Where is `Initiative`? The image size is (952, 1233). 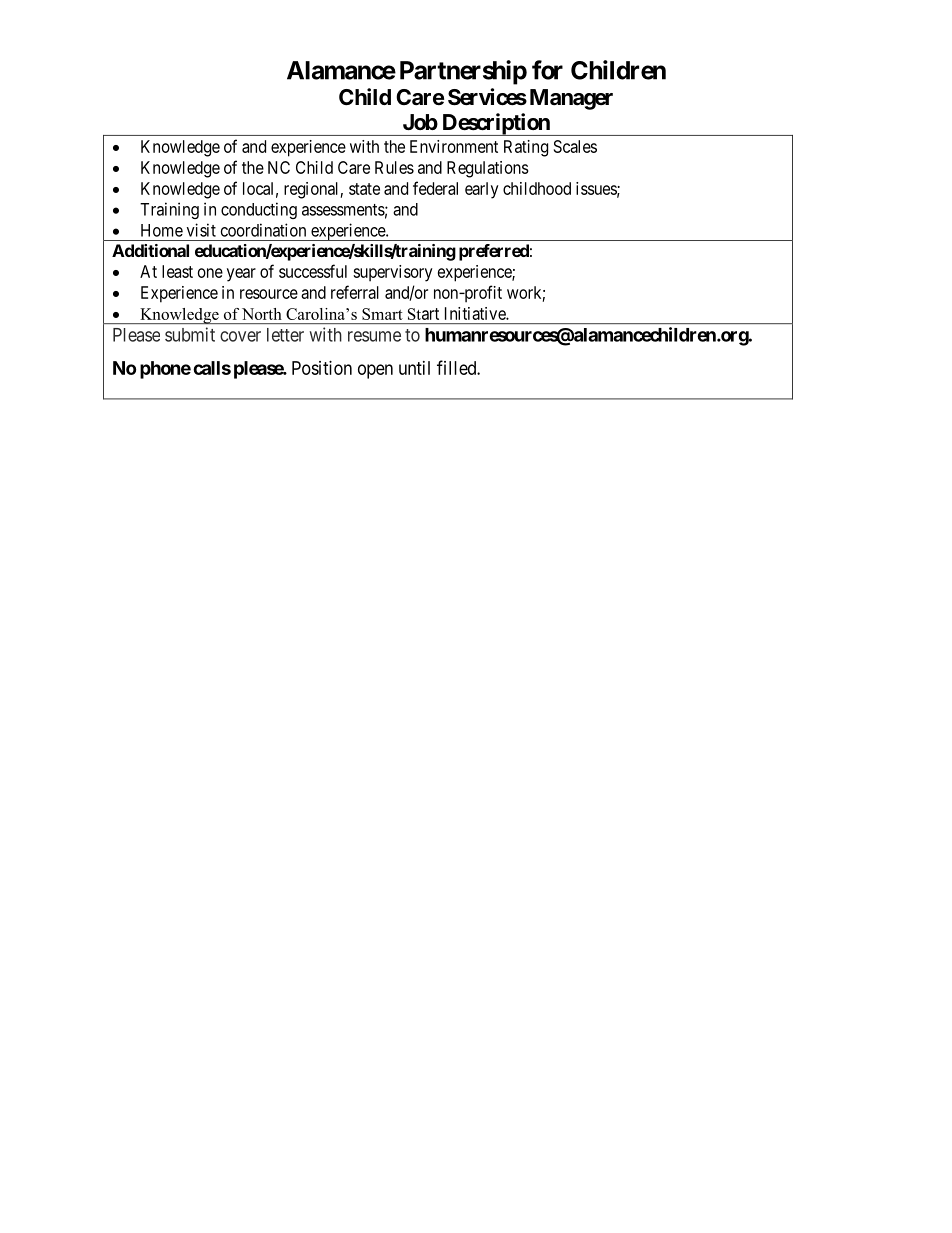
Initiative is located at coordinates (476, 313).
